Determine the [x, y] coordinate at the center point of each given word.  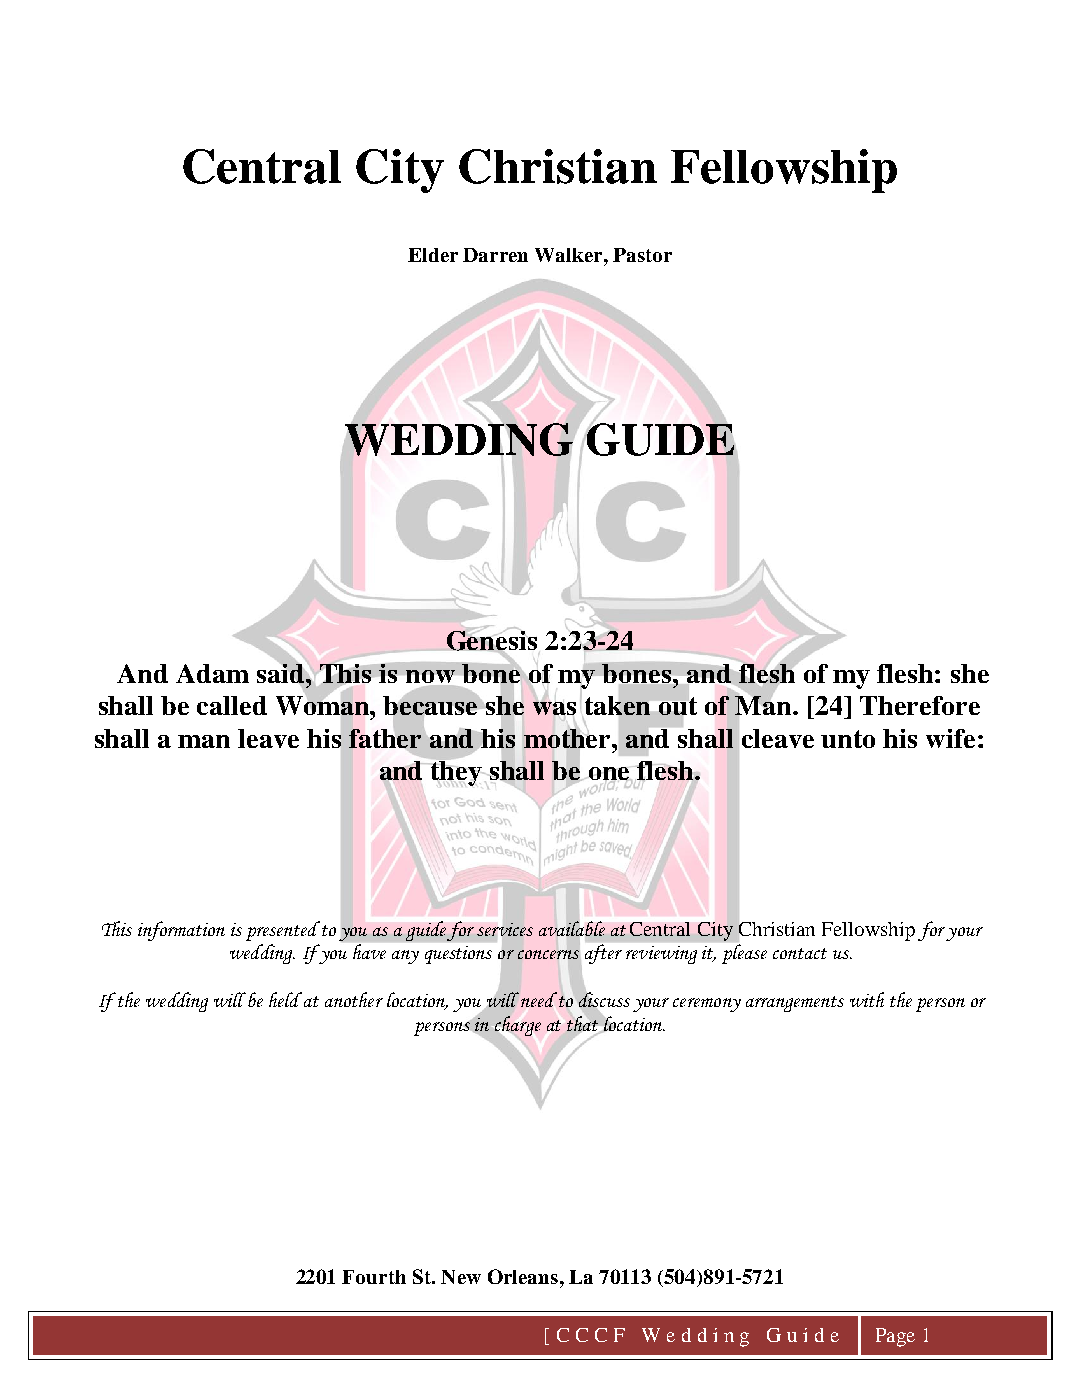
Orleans [523, 1276]
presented [283, 931]
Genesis [490, 640]
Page [895, 1337]
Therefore [920, 705]
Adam [212, 673]
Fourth [374, 1277]
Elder [433, 255]
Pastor [642, 255]
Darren [495, 255]
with [867, 999]
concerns [548, 954]
